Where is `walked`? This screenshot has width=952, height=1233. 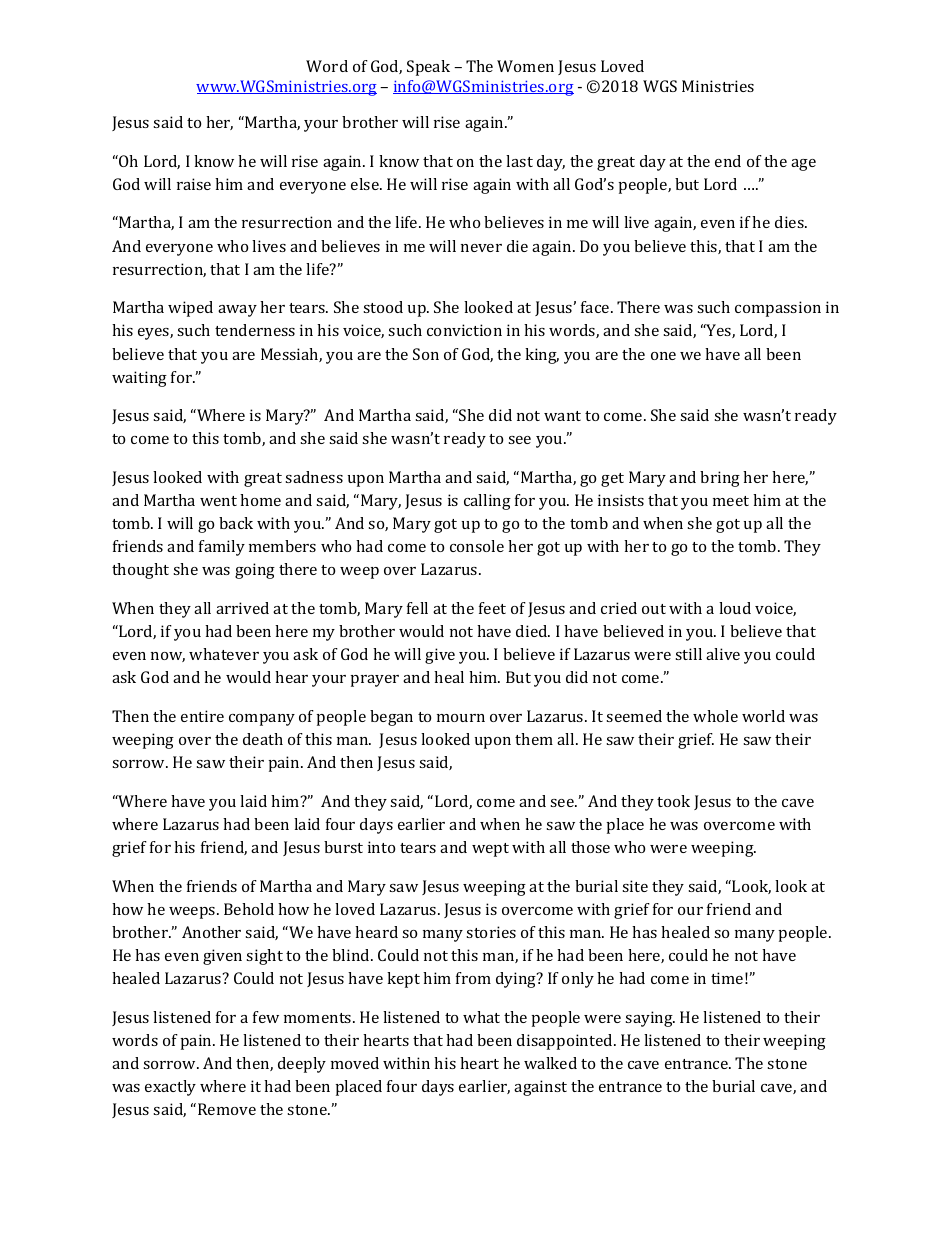 walked is located at coordinates (550, 1063).
